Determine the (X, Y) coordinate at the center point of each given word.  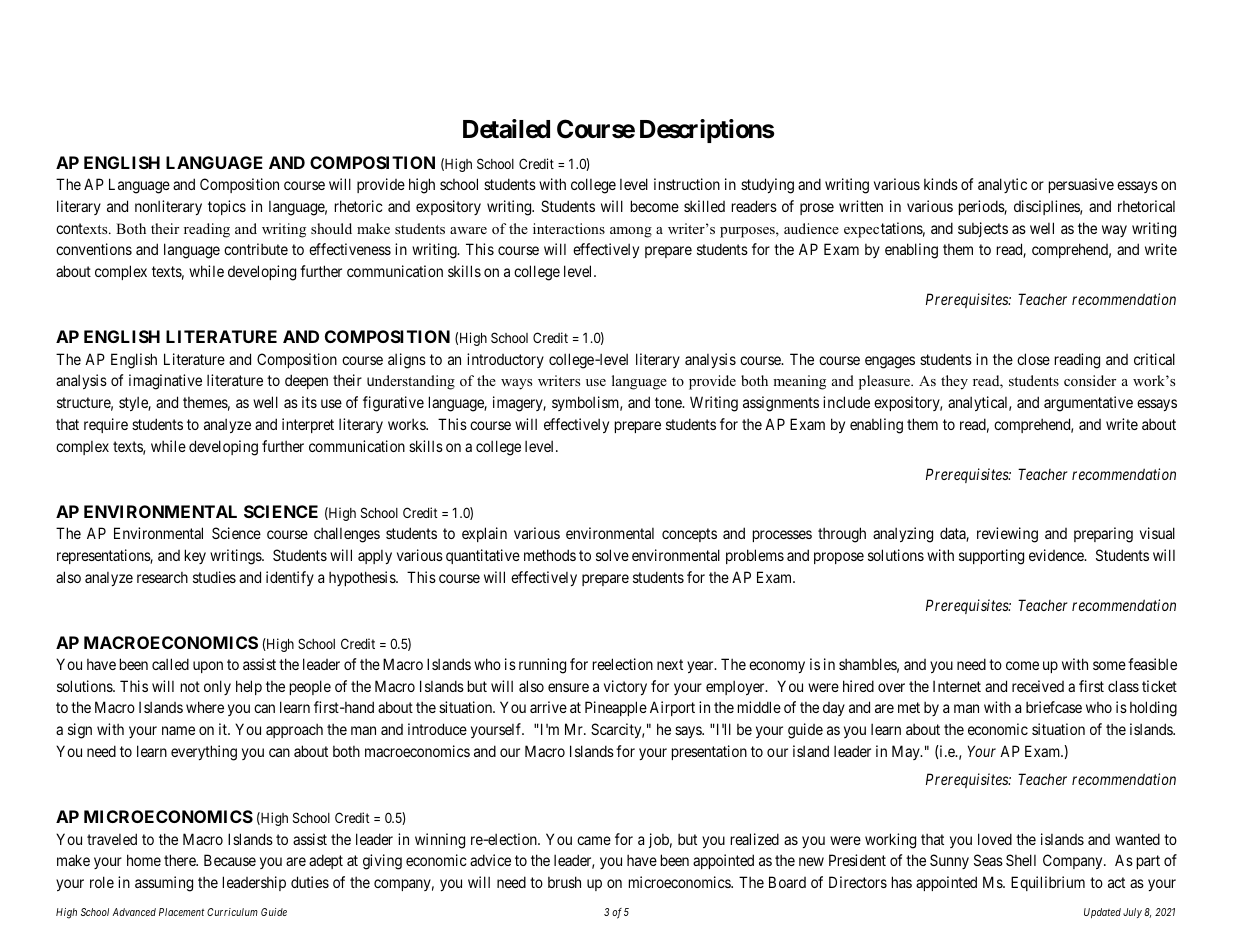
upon (208, 667)
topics (227, 207)
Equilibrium (1048, 883)
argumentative (1088, 404)
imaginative (165, 382)
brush (564, 882)
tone (669, 402)
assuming (164, 884)
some (1109, 665)
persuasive (1081, 185)
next (670, 664)
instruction (687, 184)
